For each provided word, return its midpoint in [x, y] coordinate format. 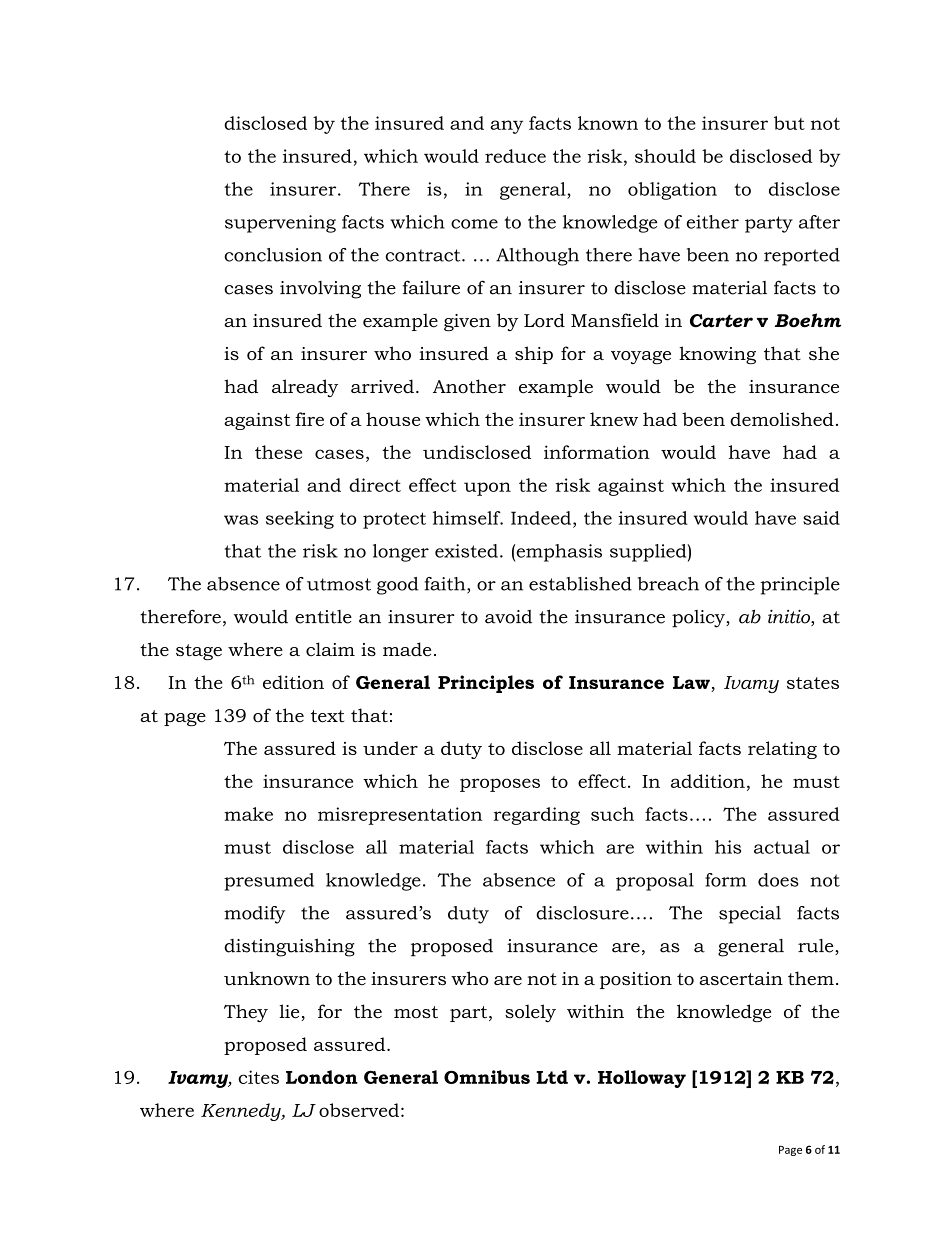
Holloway [642, 1079]
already [305, 388]
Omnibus [487, 1077]
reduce [515, 156]
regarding [537, 816]
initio [790, 617]
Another [469, 386]
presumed [269, 882]
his [728, 847]
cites [258, 1077]
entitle [323, 617]
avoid [508, 617]
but [789, 123]
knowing [717, 355]
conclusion [273, 255]
